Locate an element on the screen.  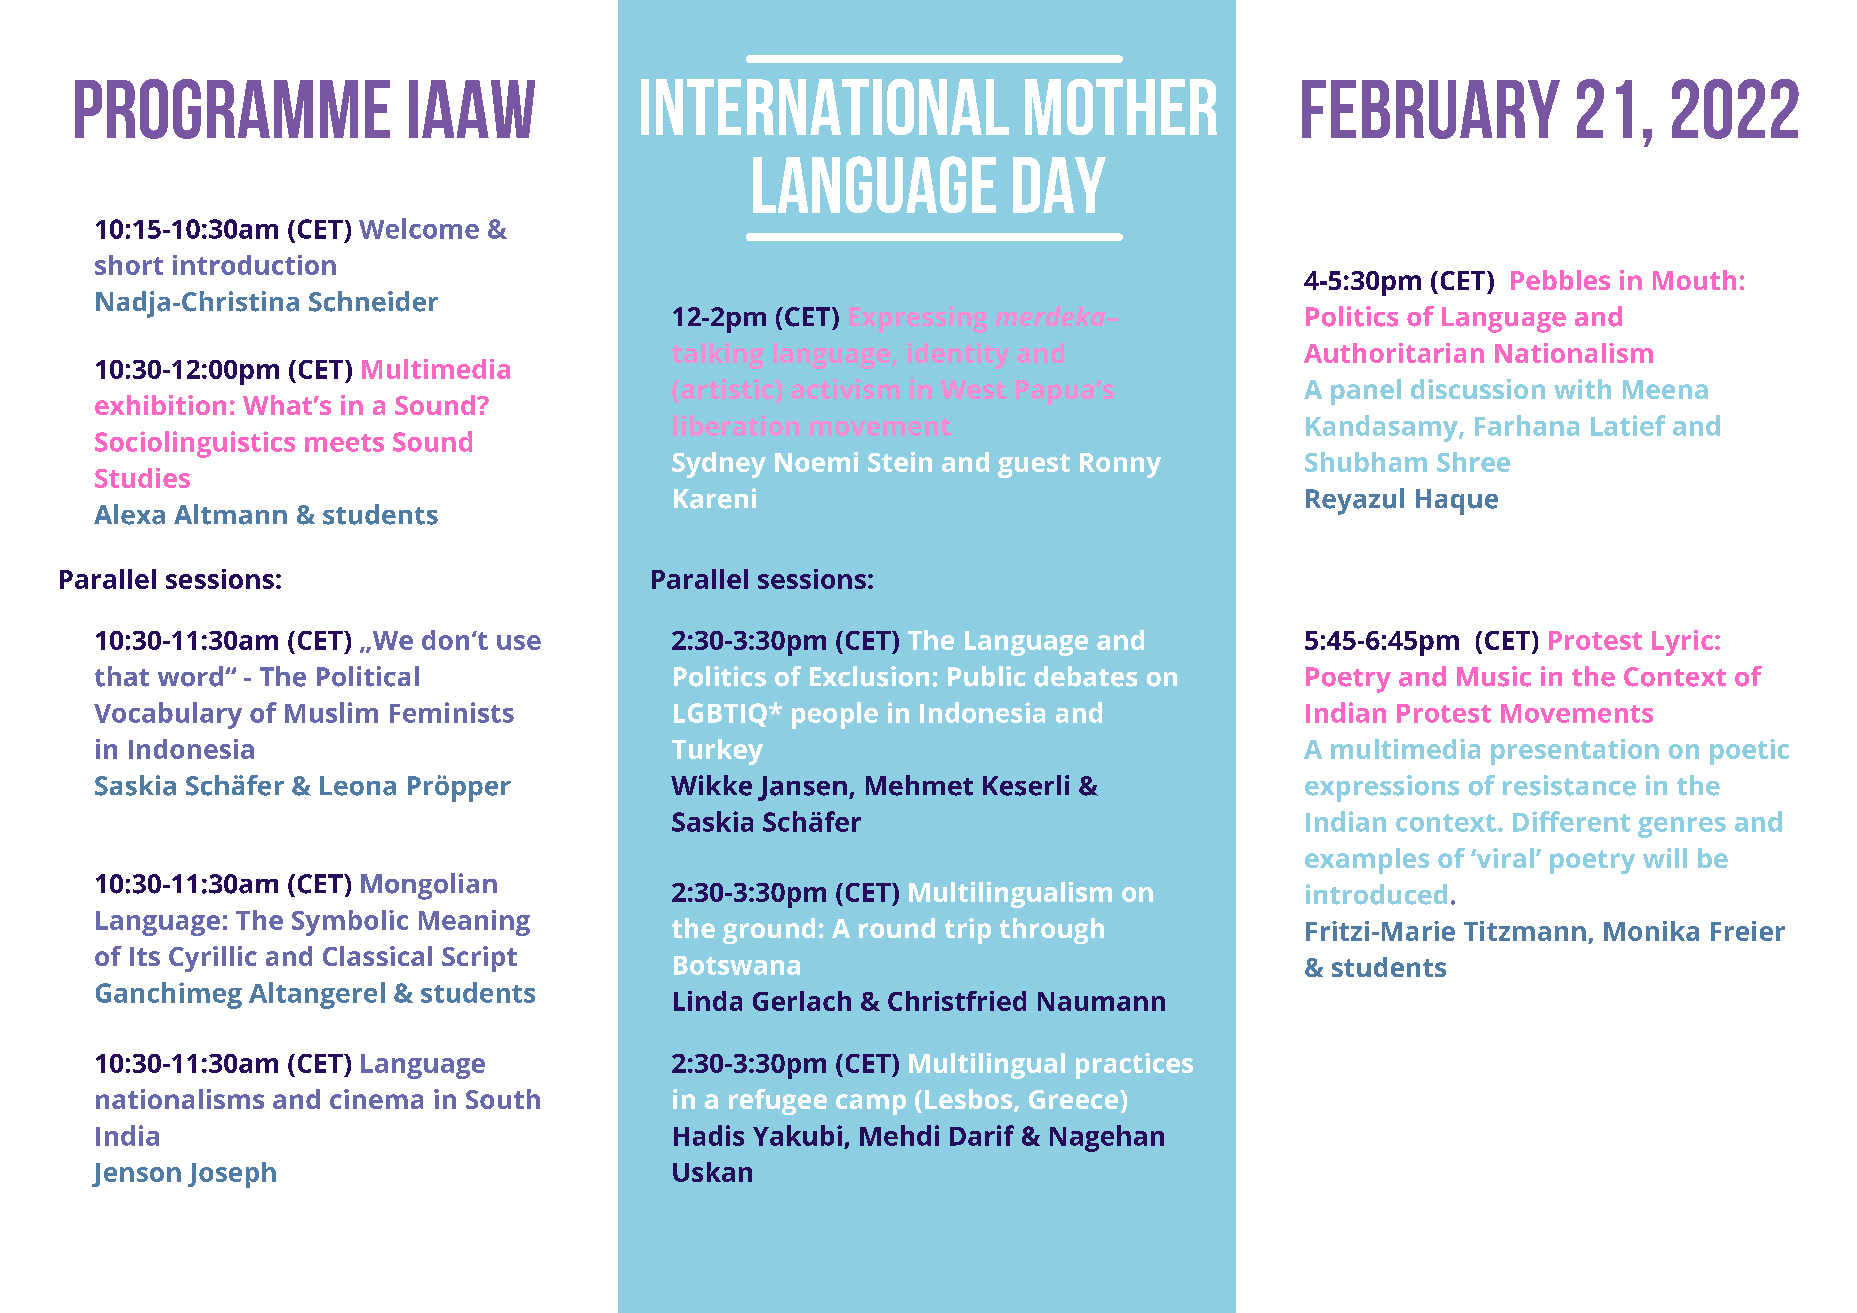
Symbolic is located at coordinates (350, 923).
